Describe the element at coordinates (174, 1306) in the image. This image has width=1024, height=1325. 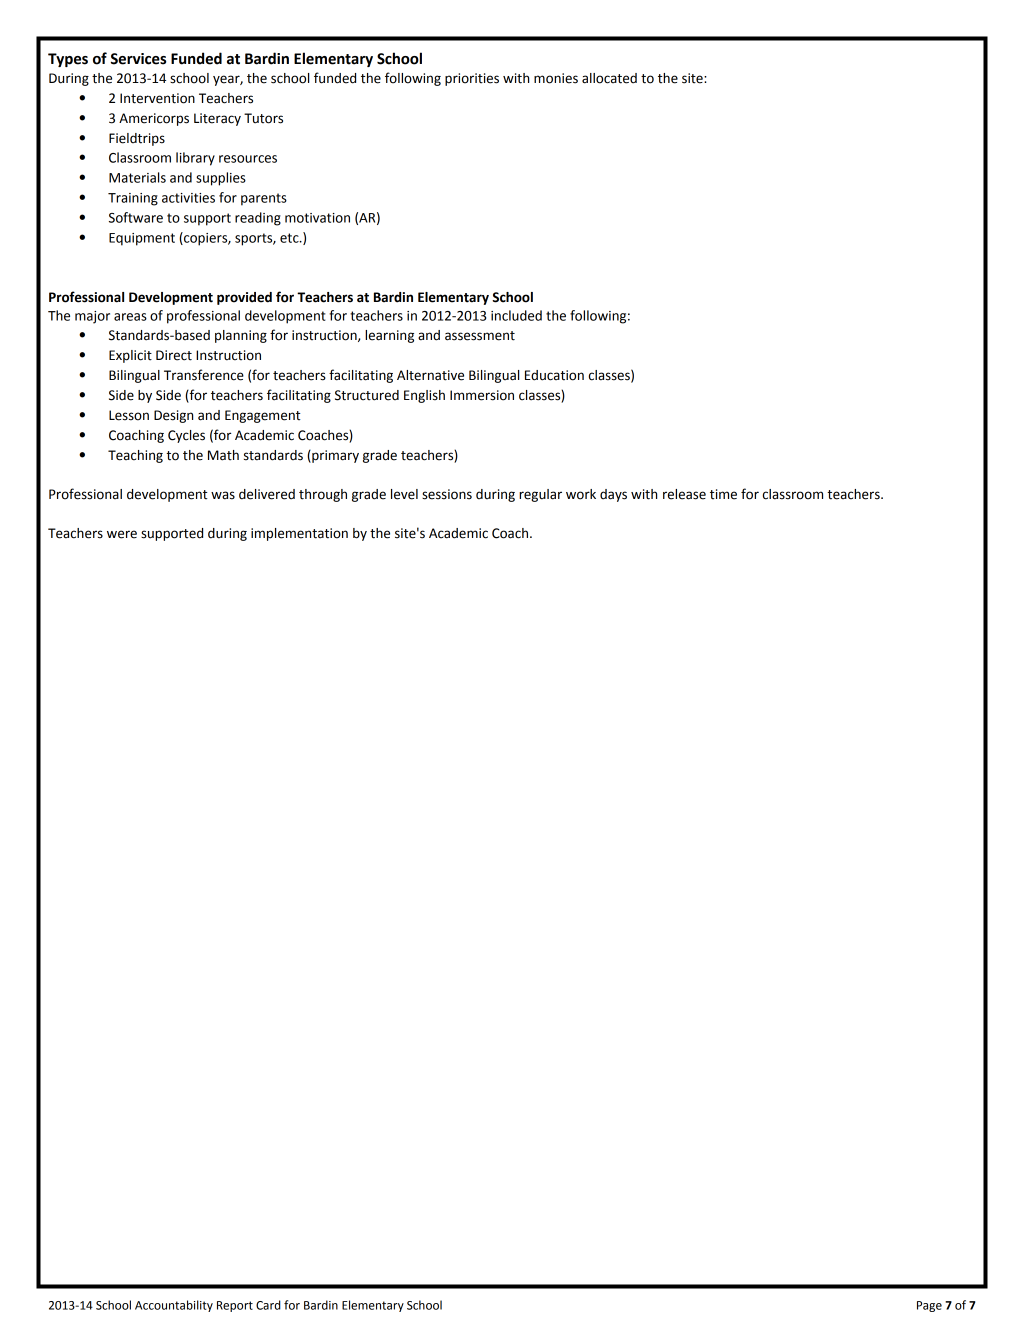
I see `Accountability` at that location.
